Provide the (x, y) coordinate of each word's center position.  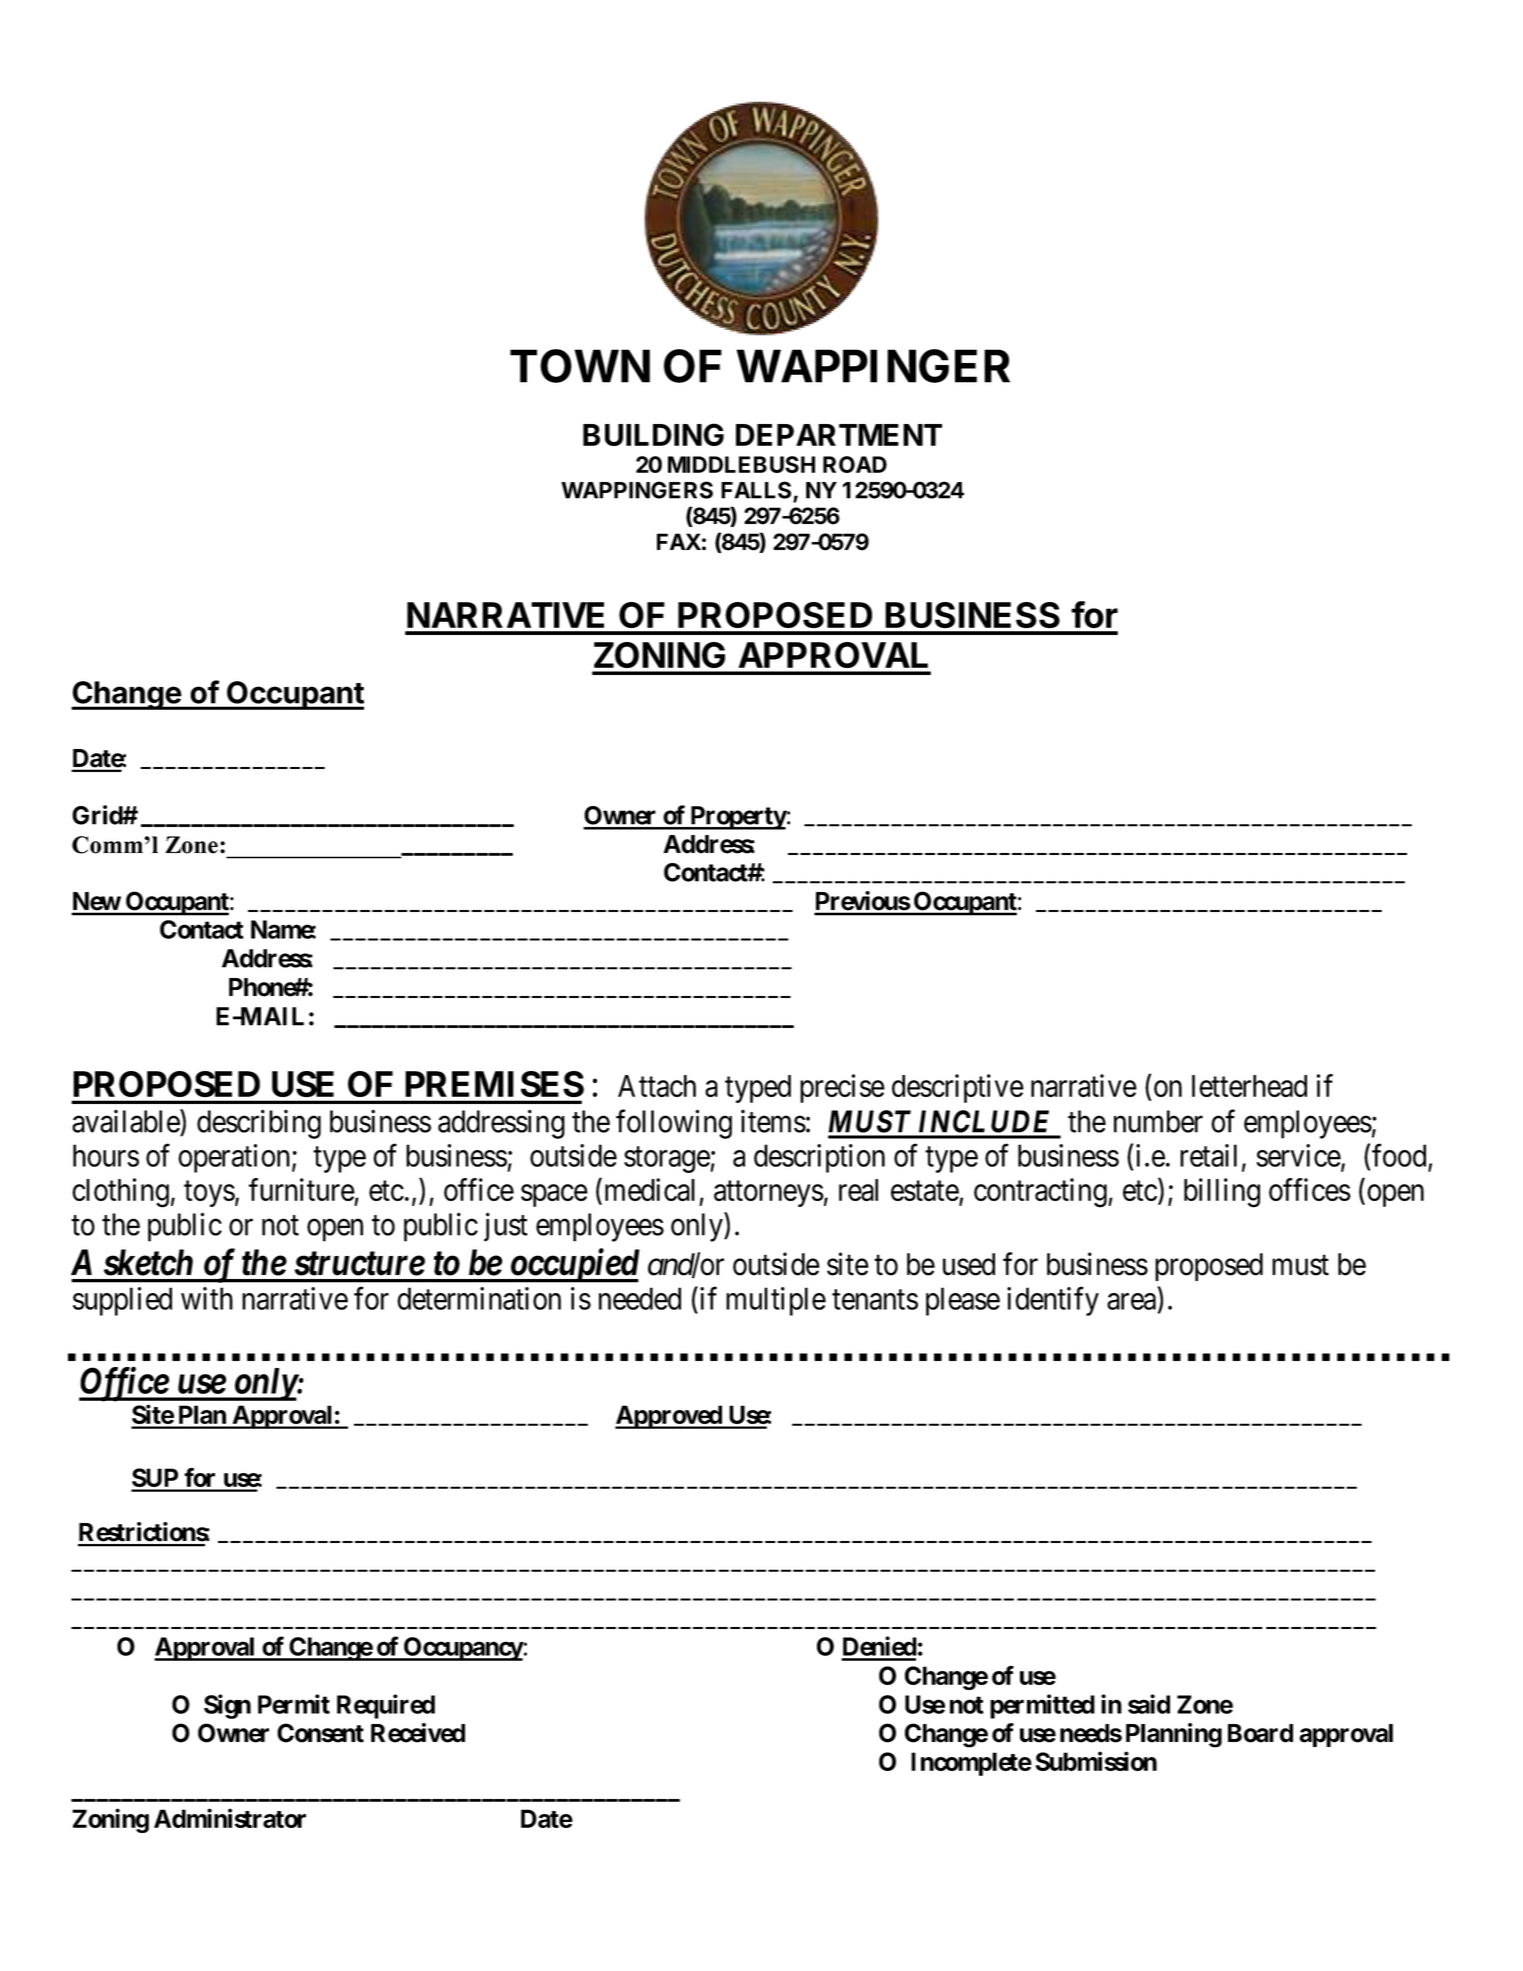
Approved (669, 1417)
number (1158, 1121)
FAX (679, 541)
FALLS (757, 491)
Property (737, 818)
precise (842, 1088)
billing (1222, 1193)
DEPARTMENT (839, 435)
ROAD (855, 464)
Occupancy (463, 1649)
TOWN (580, 366)
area (1133, 1302)
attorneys (769, 1194)
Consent (320, 1733)
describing (259, 1124)
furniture (302, 1189)
